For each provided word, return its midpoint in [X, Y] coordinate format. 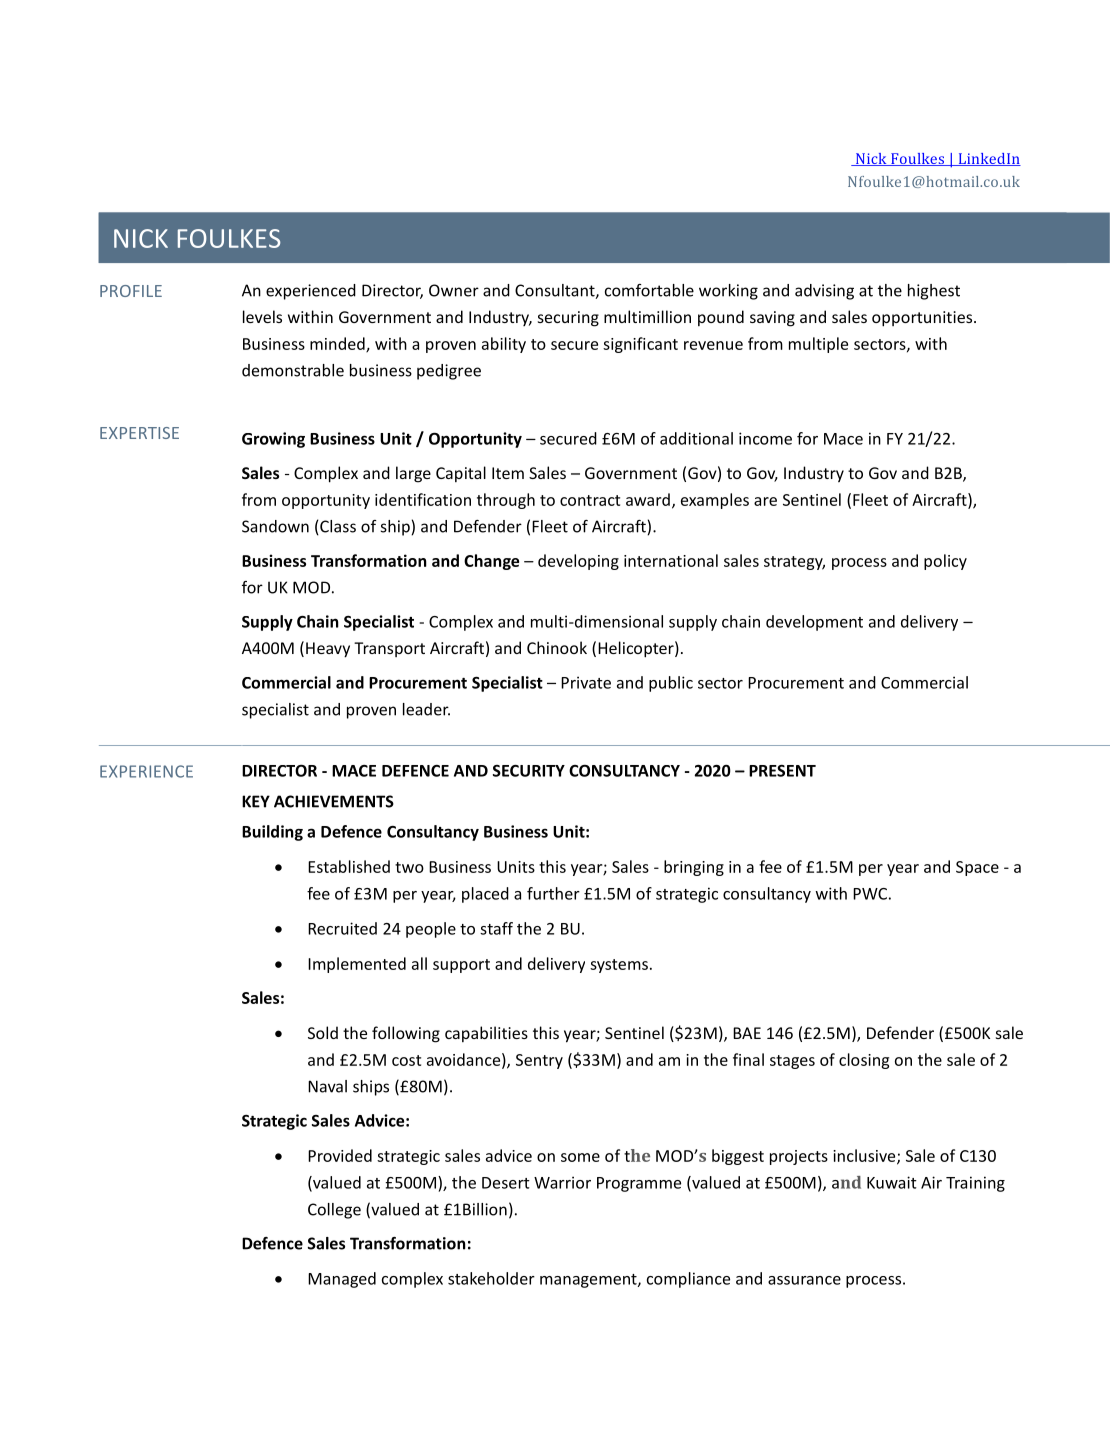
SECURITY [529, 771]
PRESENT [782, 771]
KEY [256, 801]
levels [262, 316]
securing [568, 319]
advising [824, 292]
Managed [342, 1280]
